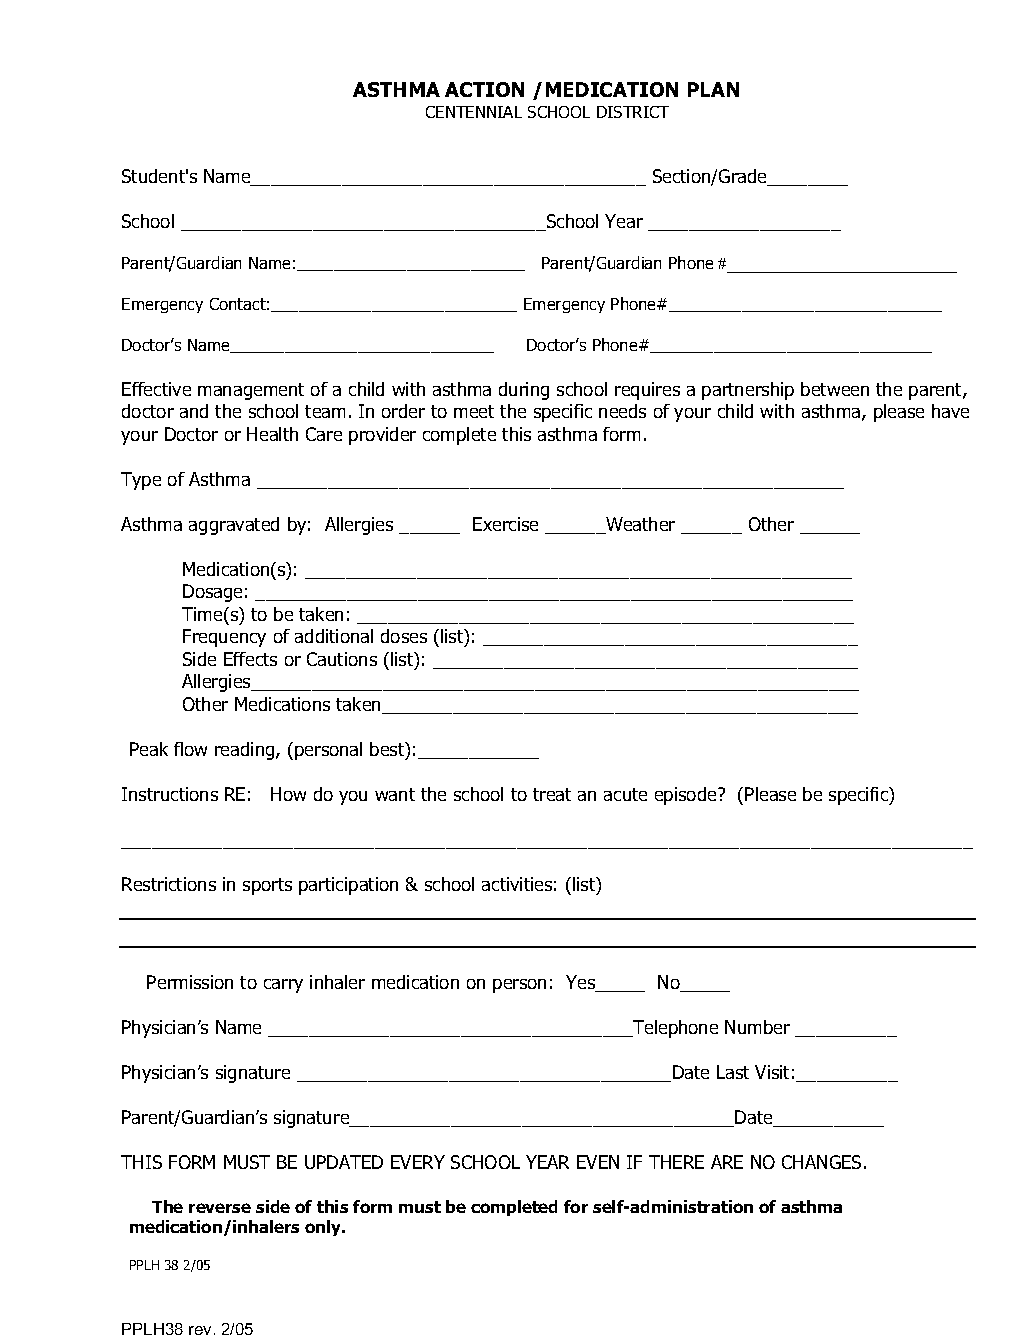 This screenshot has width=1034, height=1339. Describe the element at coordinates (484, 89) in the screenshot. I see `ACTION` at that location.
